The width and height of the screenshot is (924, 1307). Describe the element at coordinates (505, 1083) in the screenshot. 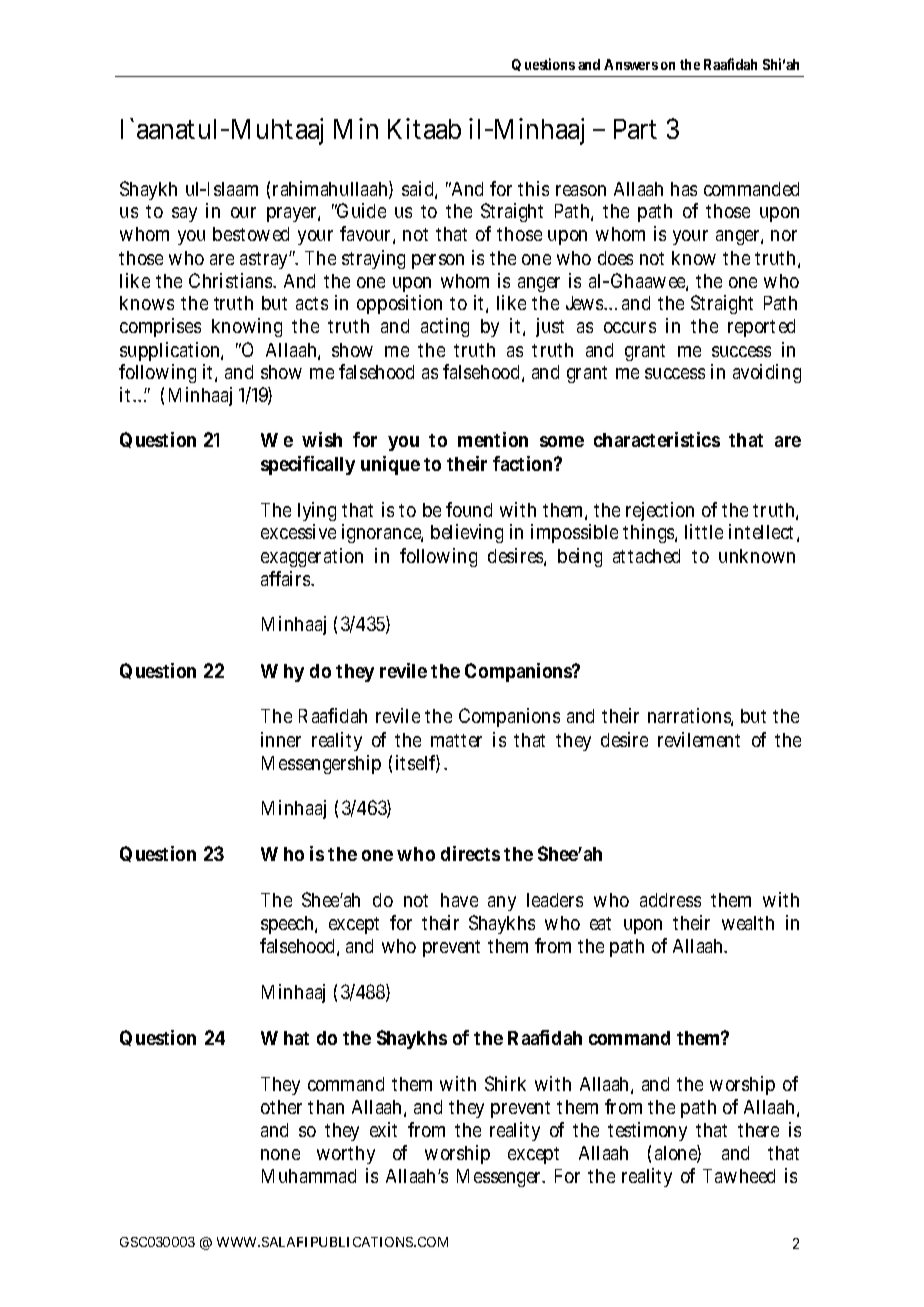

I see `Shirk` at that location.
